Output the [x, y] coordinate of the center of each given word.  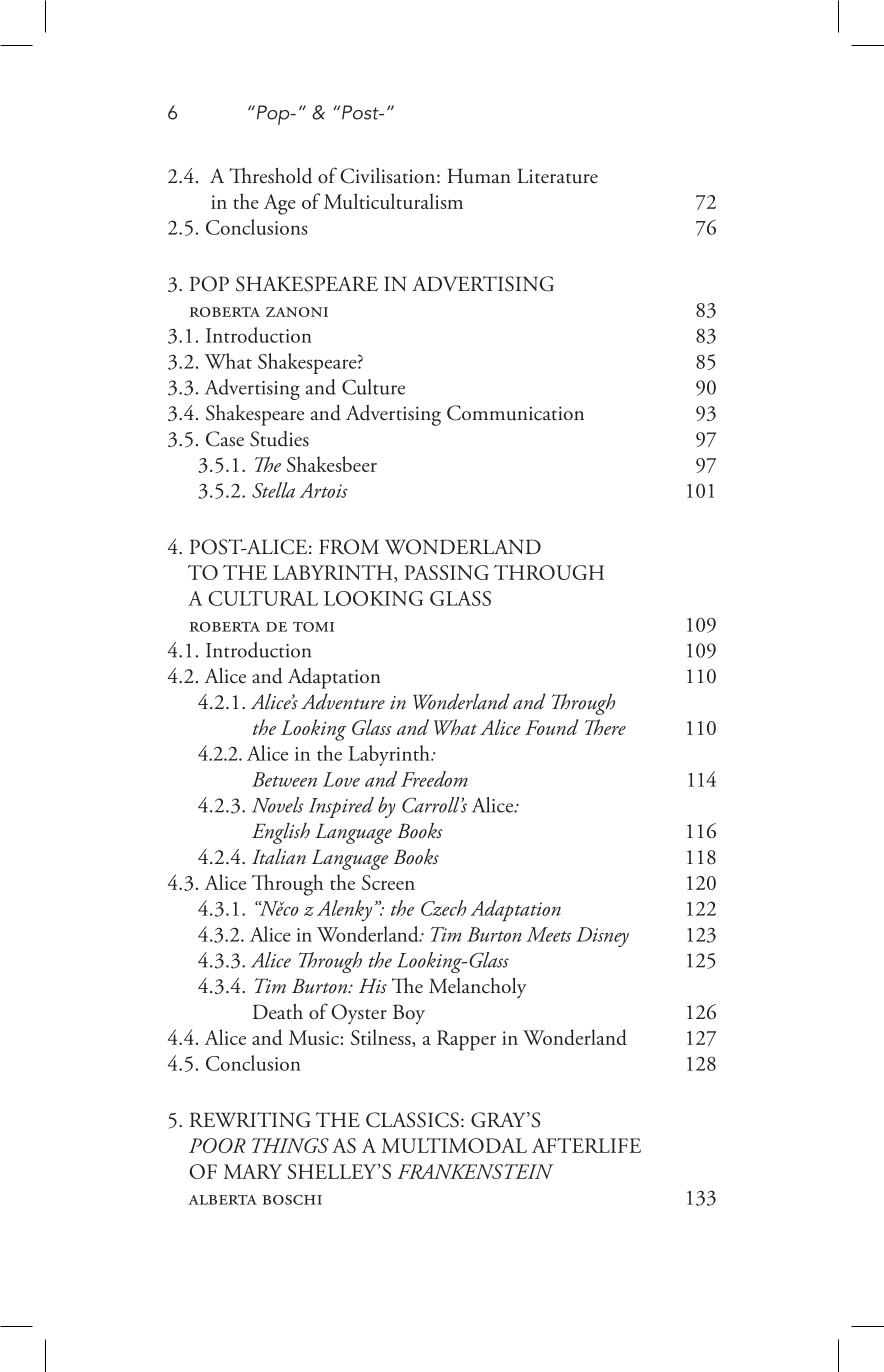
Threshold [270, 175]
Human [479, 176]
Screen [388, 882]
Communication [515, 413]
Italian [279, 857]
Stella [273, 490]
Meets [548, 934]
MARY [253, 1171]
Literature [557, 176]
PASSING [447, 572]
